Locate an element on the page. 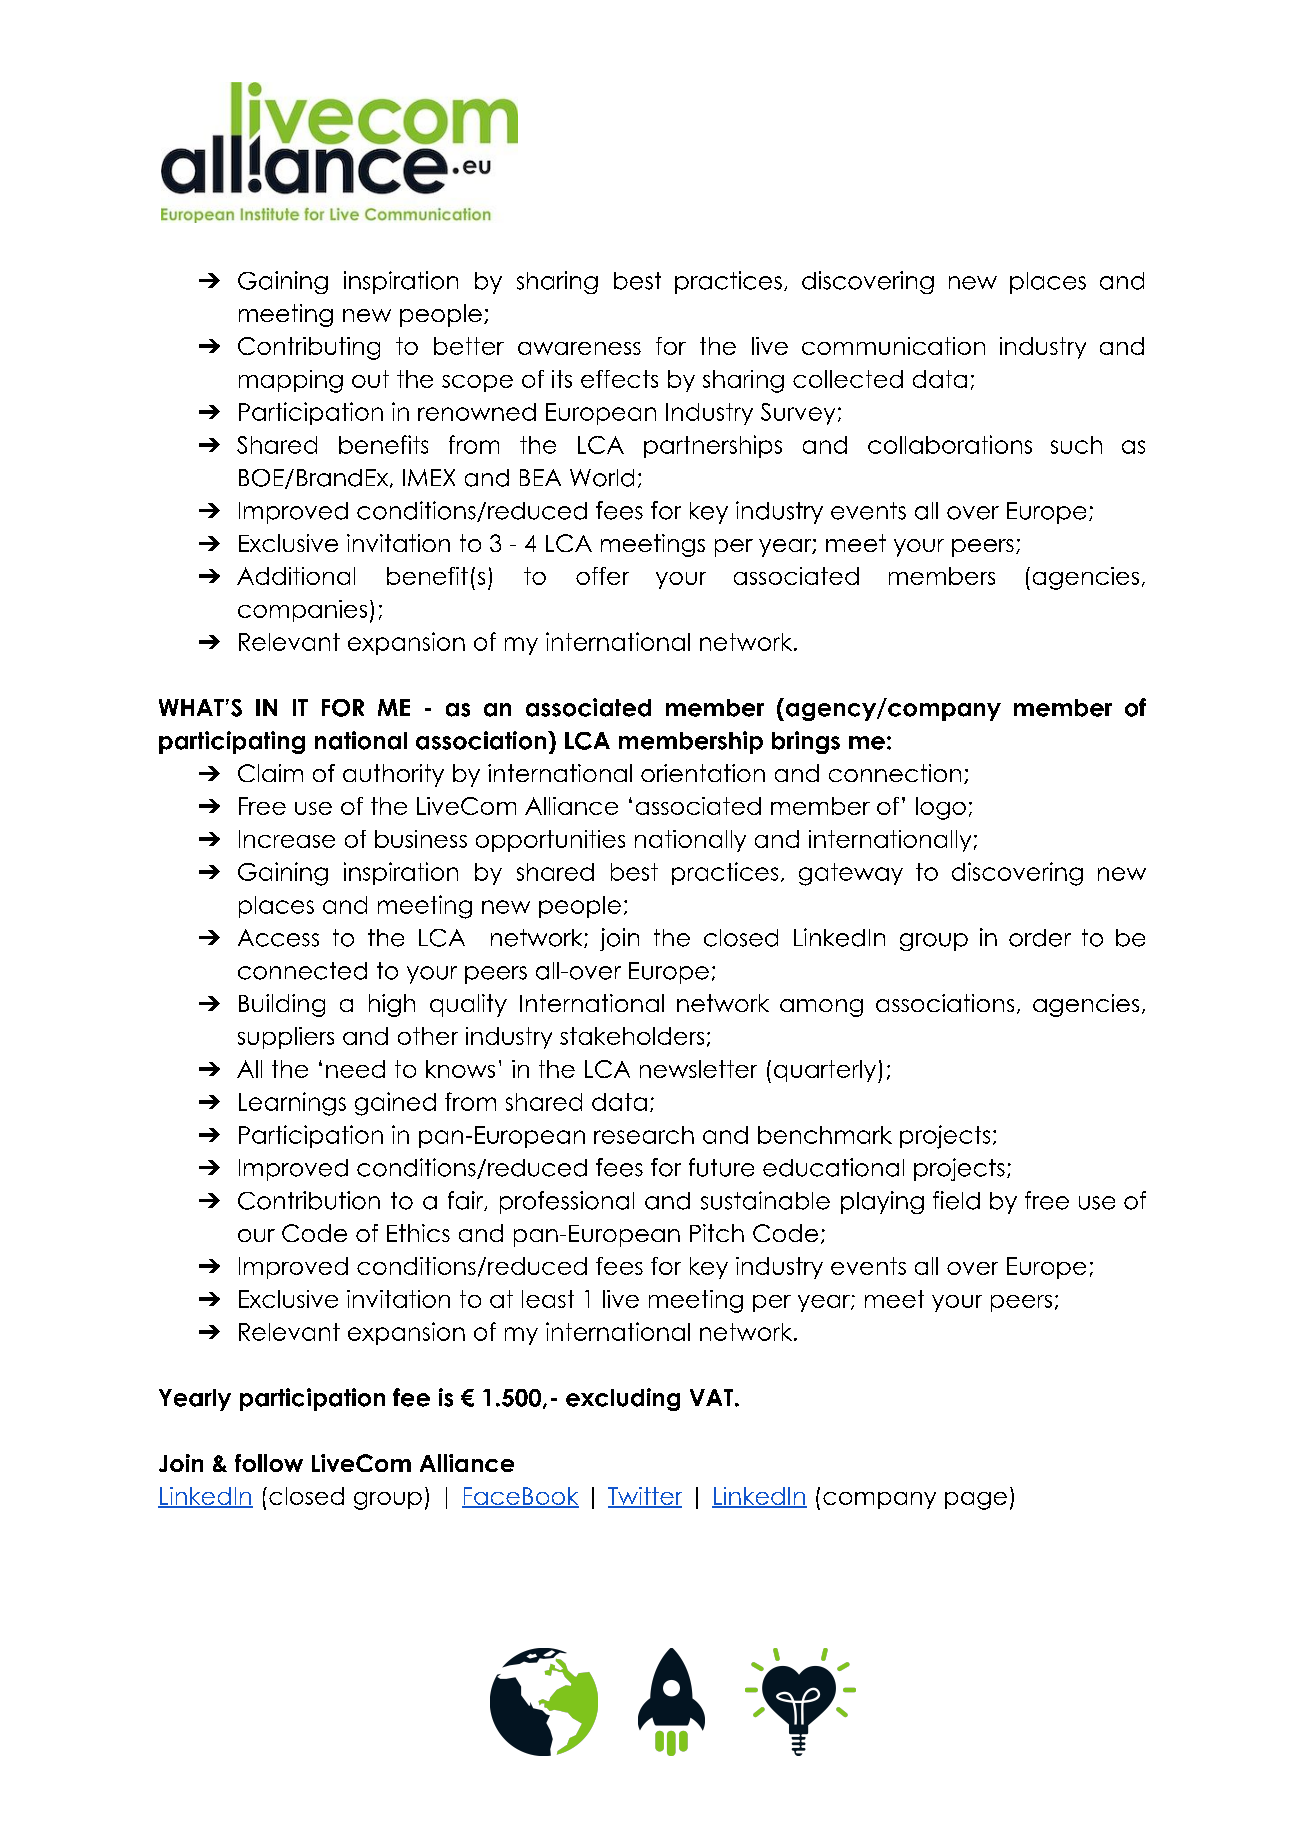  opportunities is located at coordinates (550, 841).
